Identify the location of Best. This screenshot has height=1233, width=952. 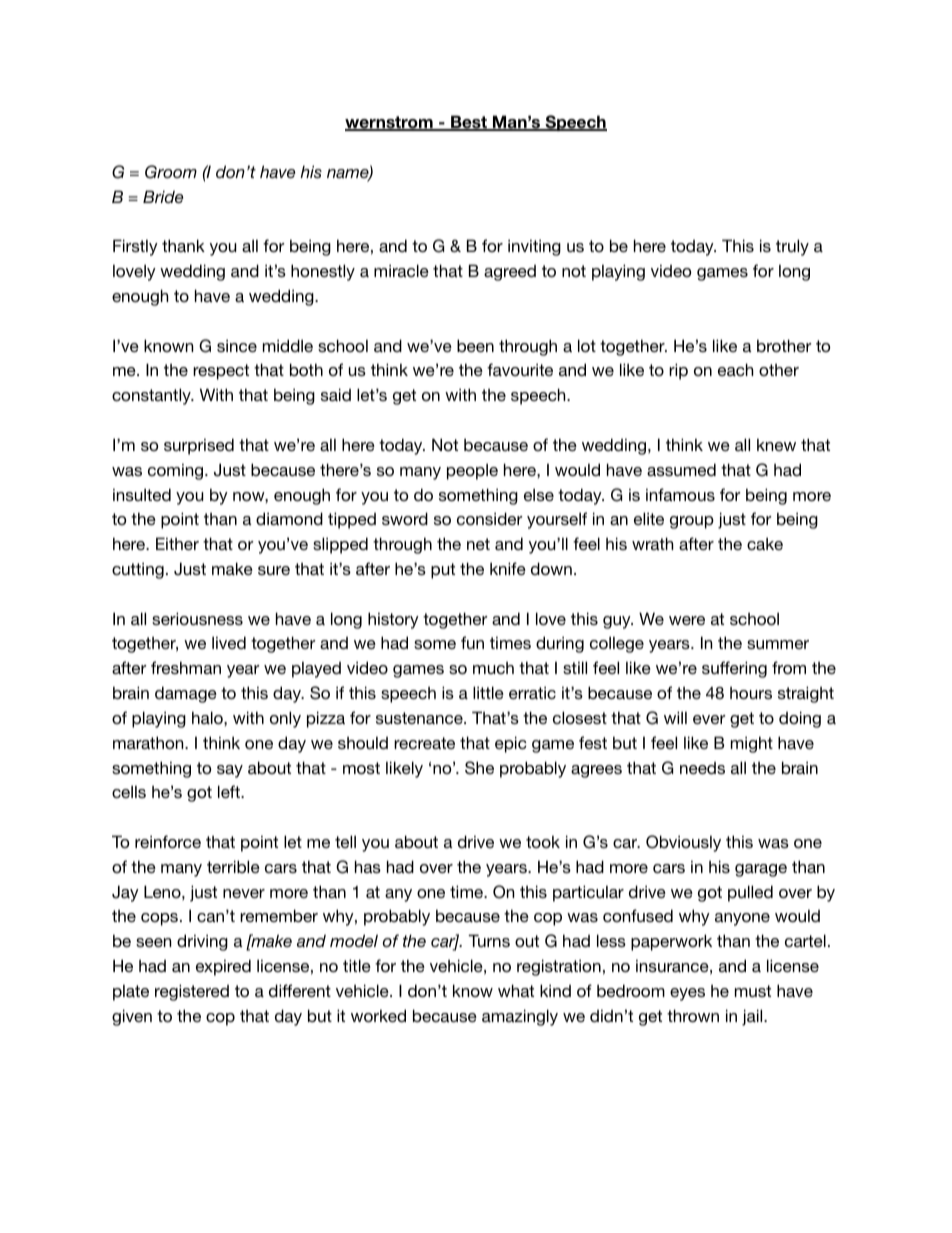
(469, 123).
